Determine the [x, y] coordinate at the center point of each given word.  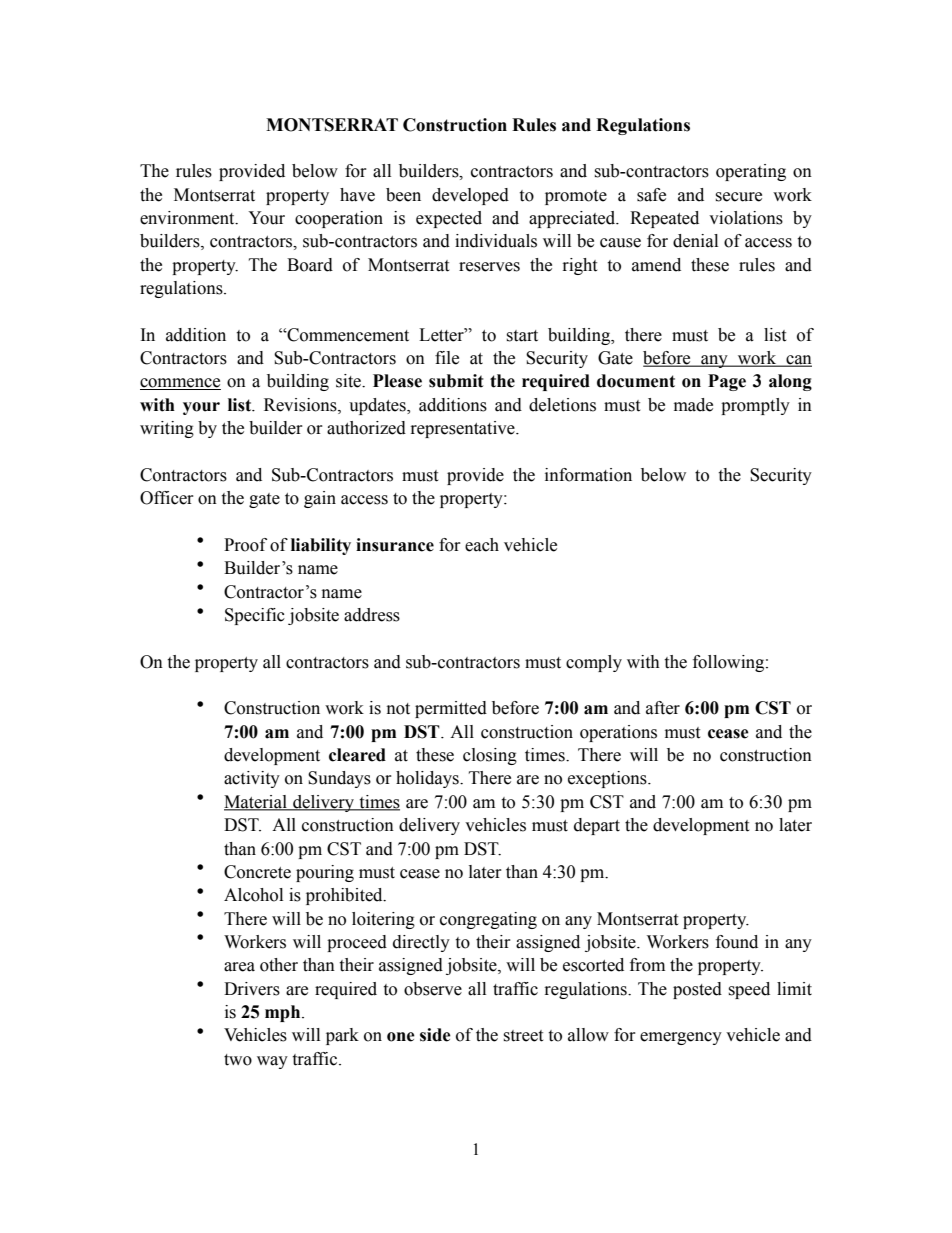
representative [464, 429]
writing [167, 429]
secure [738, 197]
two [238, 1060]
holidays [428, 779]
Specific [255, 616]
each [482, 545]
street [523, 1036]
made [693, 405]
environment [188, 218]
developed [470, 196]
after [663, 708]
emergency [681, 1038]
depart [597, 826]
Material [256, 803]
